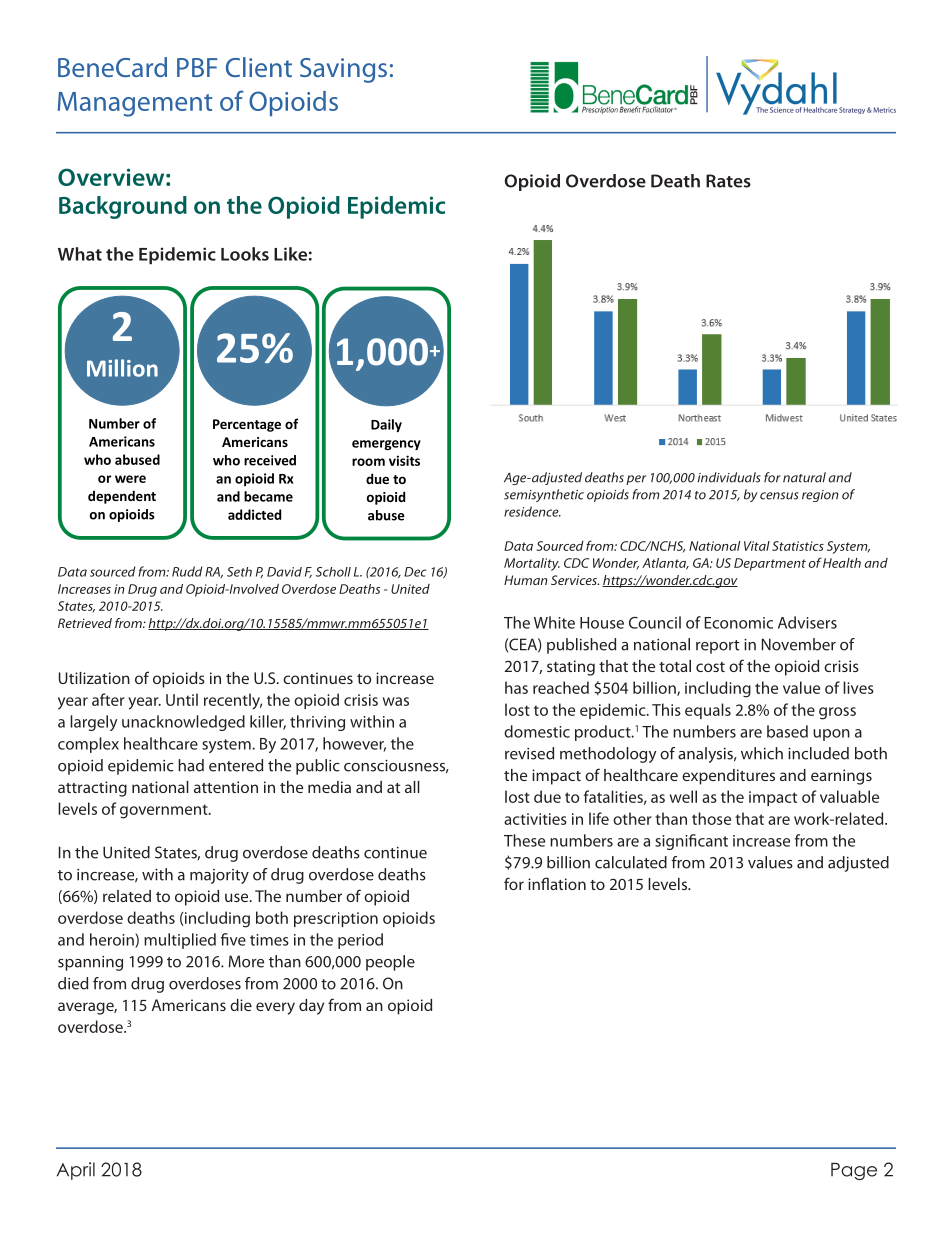  What do you see at coordinates (183, 723) in the document?
I see `unacknowledged` at bounding box center [183, 723].
